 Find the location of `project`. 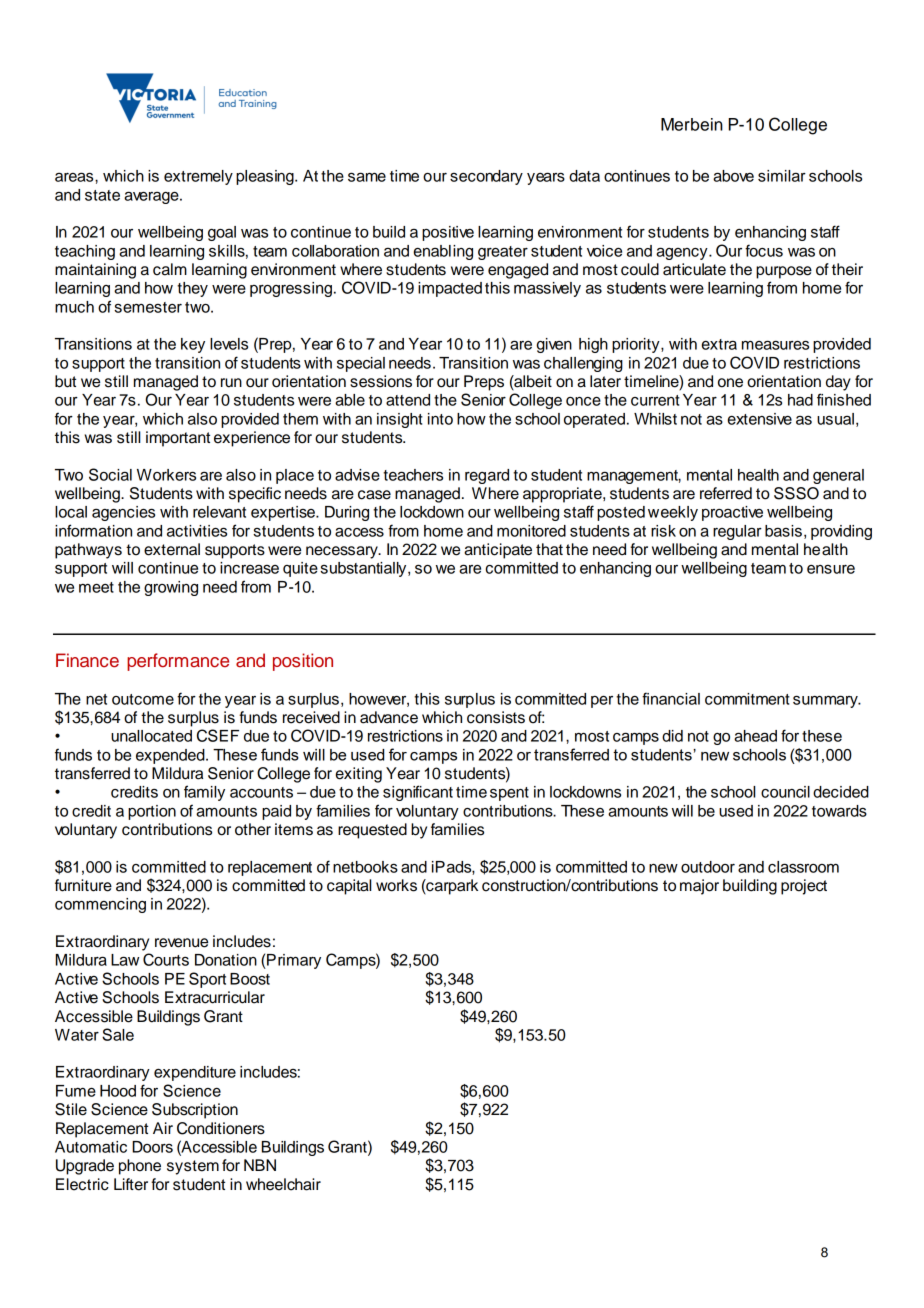

project is located at coordinates (804, 887).
